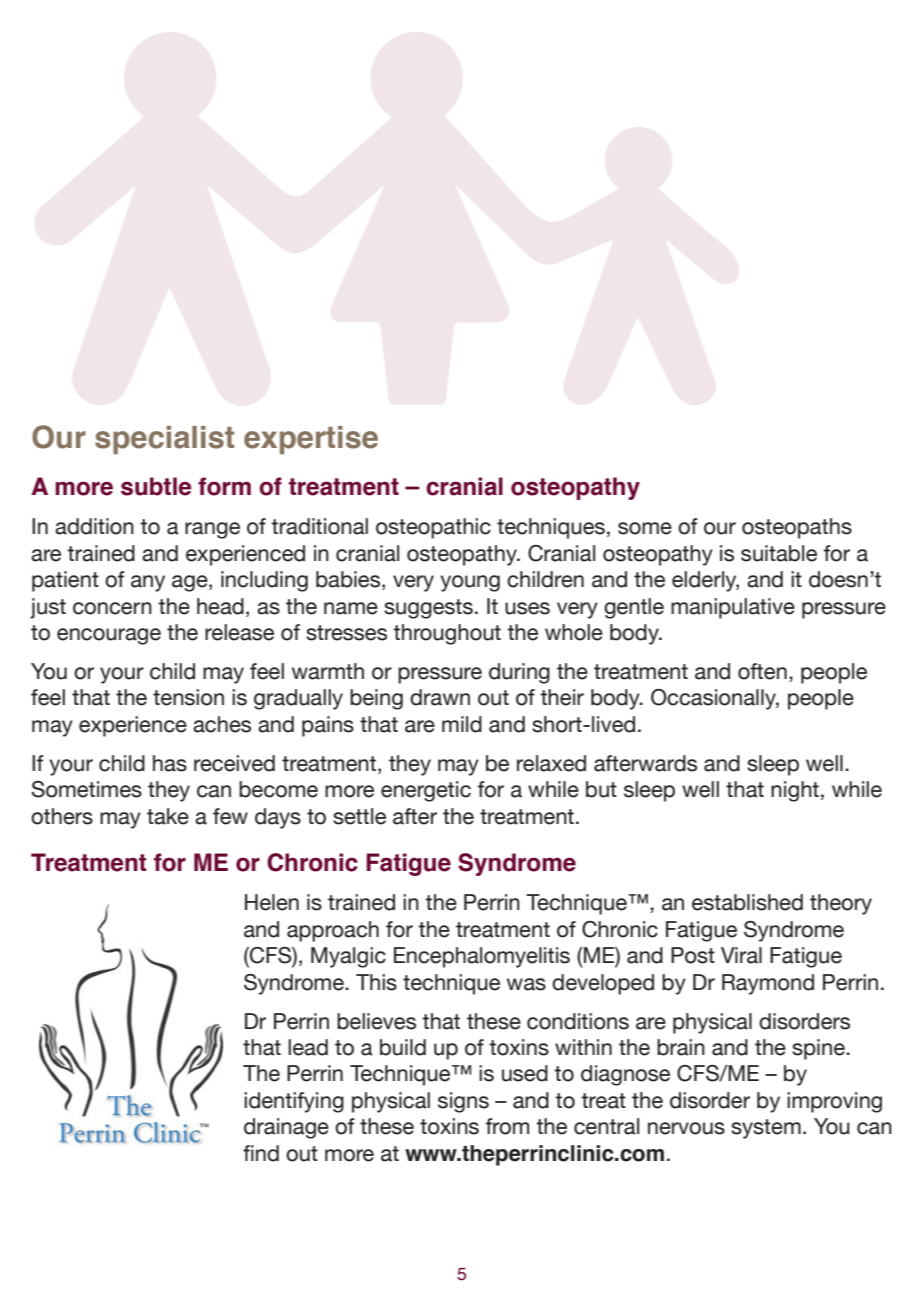 The width and height of the document is (924, 1311). Describe the element at coordinates (747, 902) in the document. I see `established` at that location.
